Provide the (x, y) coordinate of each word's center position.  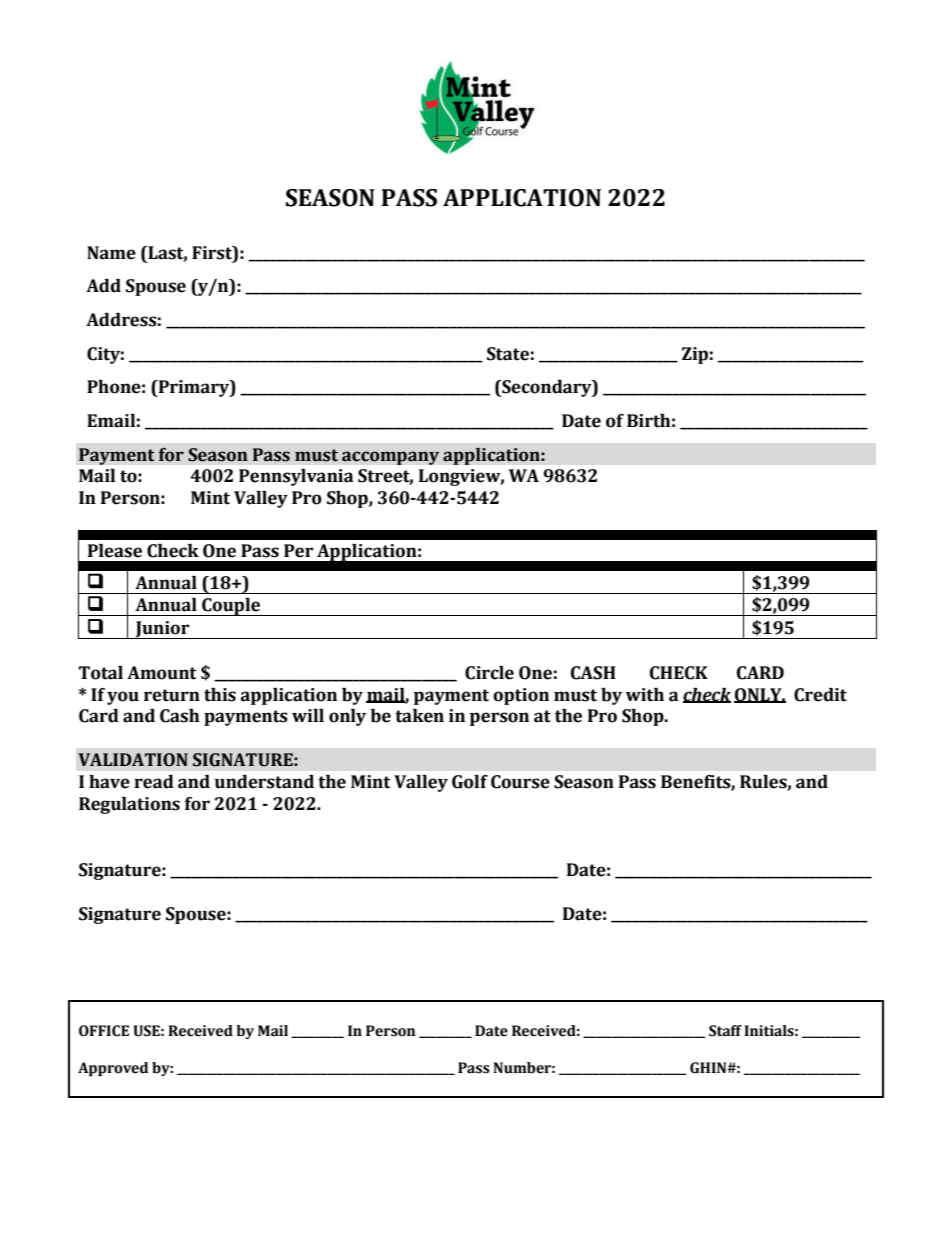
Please (115, 551)
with (645, 695)
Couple (231, 607)
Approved (113, 1069)
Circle (489, 673)
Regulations (129, 805)
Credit (820, 695)
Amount (162, 673)
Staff (725, 1031)
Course (520, 782)
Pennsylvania (296, 477)
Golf (470, 782)
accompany (390, 458)
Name (111, 253)
